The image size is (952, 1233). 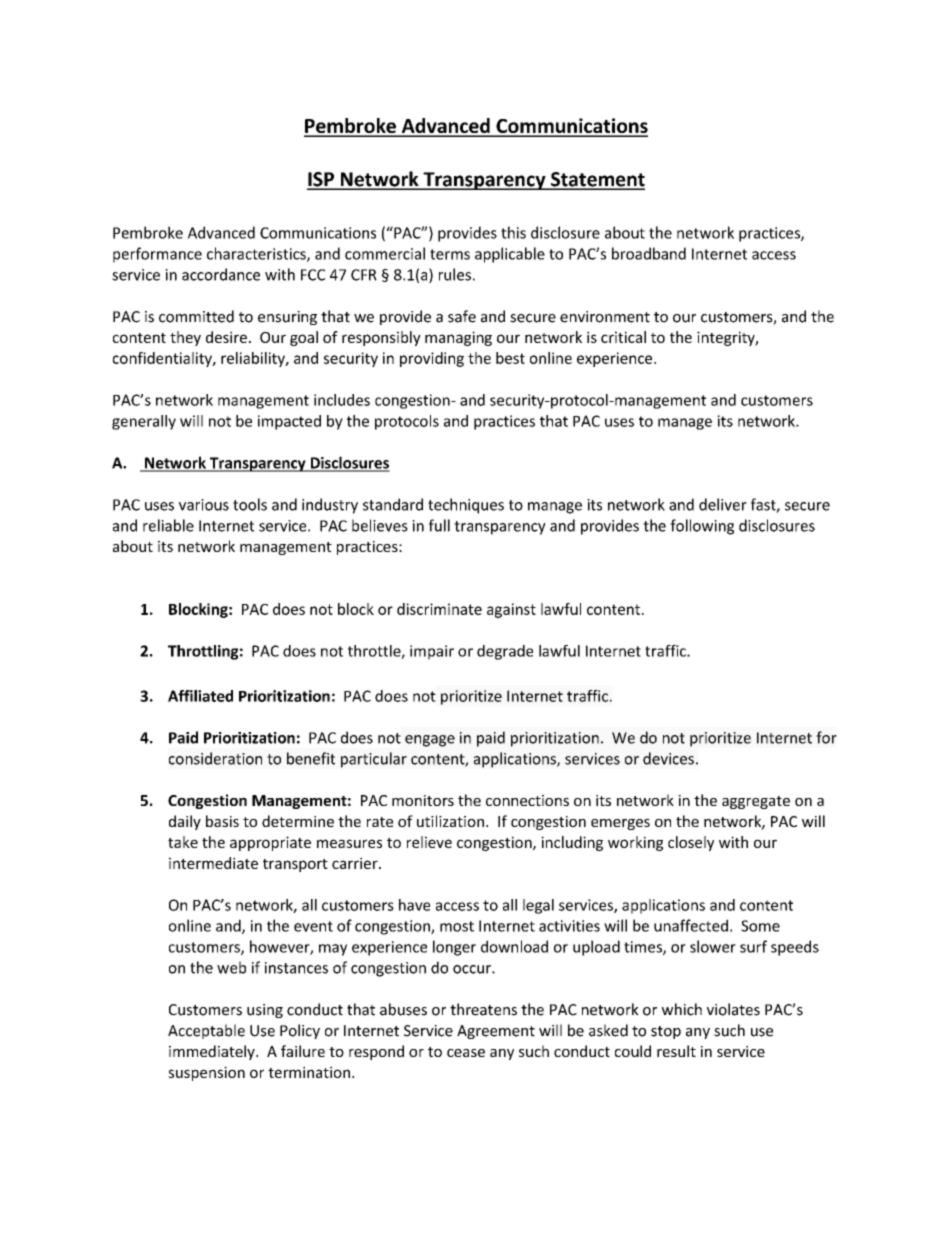 What do you see at coordinates (213, 1052) in the document?
I see `immediately` at bounding box center [213, 1052].
